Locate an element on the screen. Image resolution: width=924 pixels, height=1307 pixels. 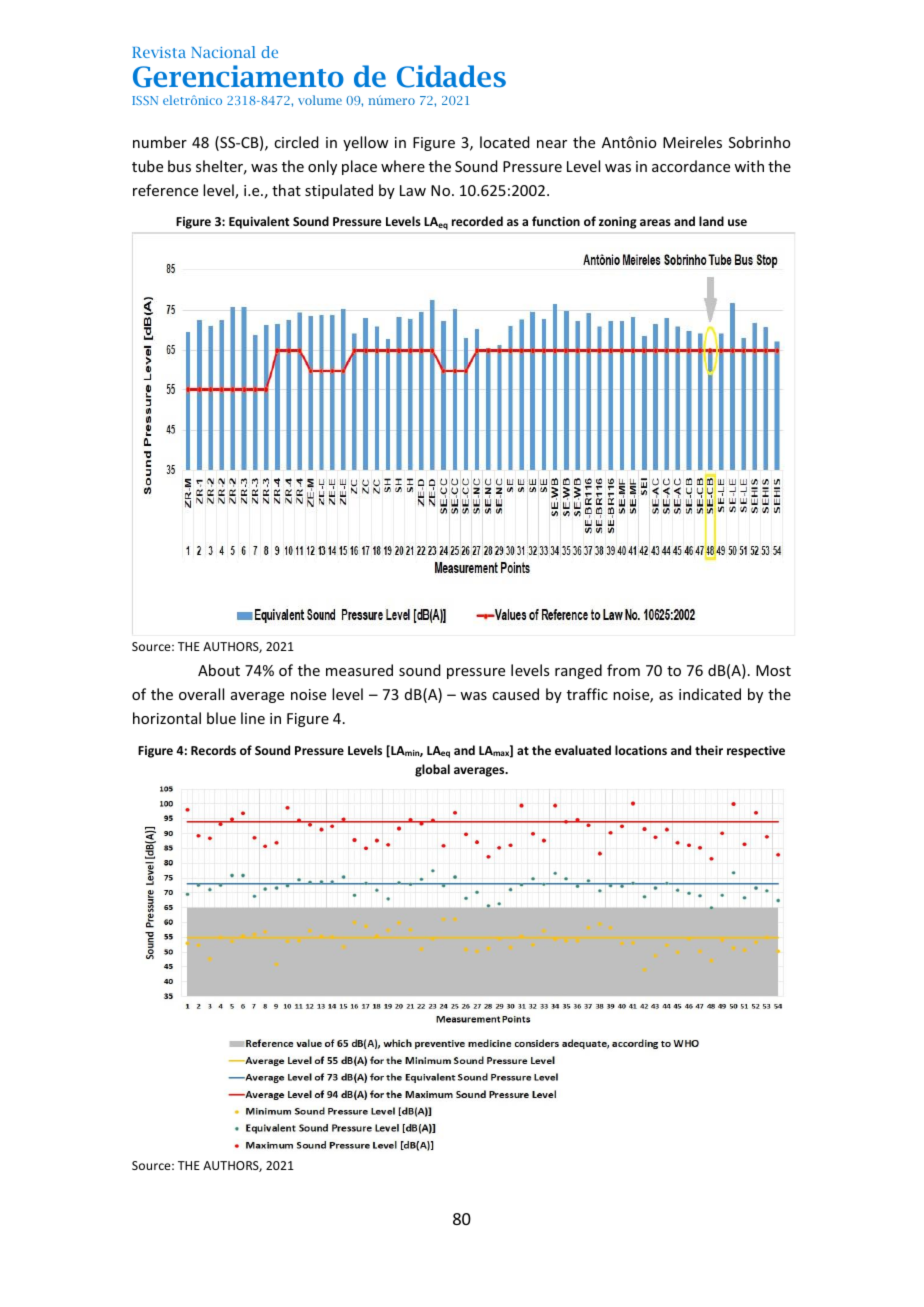
measured is located at coordinates (359, 670).
